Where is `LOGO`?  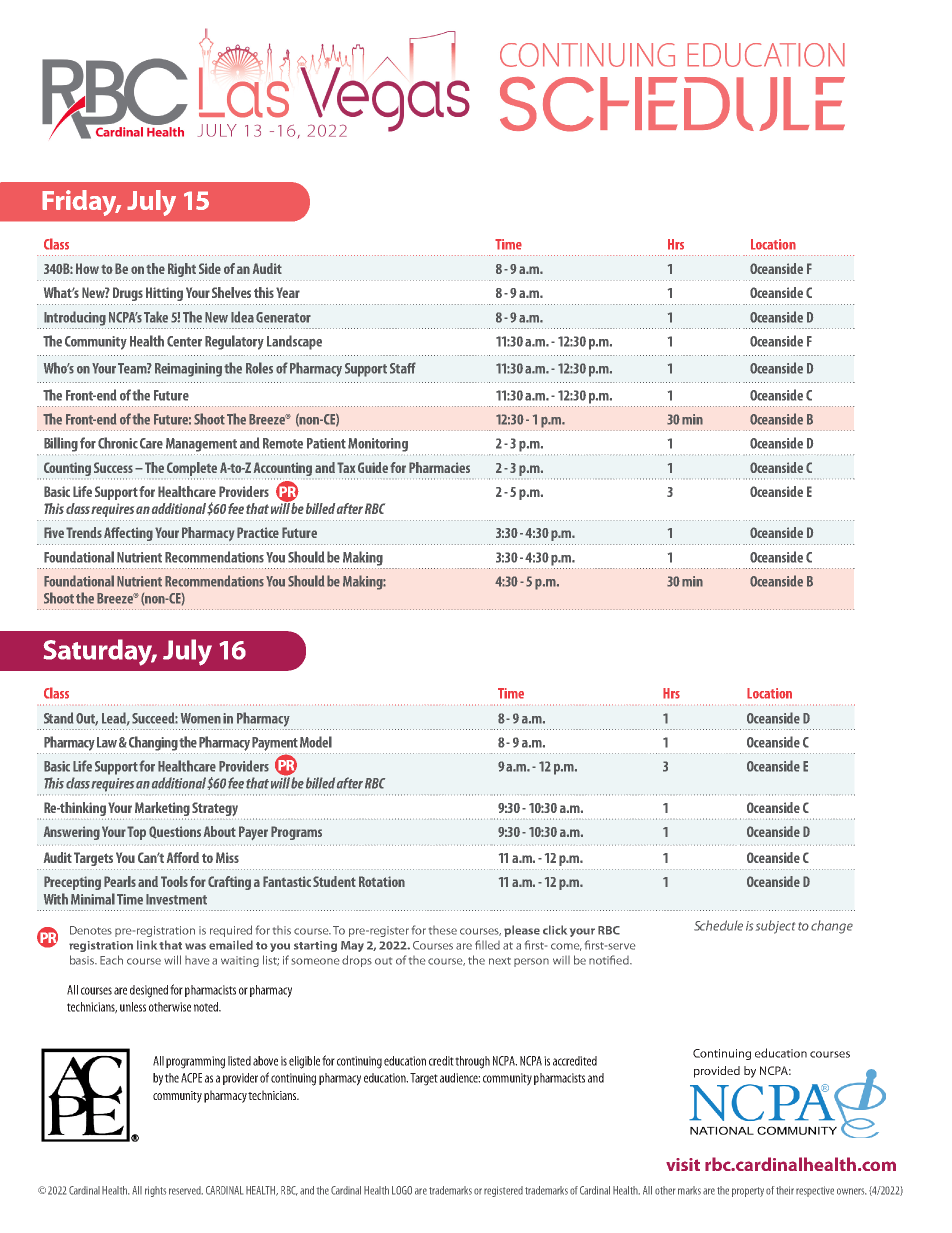
LOGO is located at coordinates (402, 1190).
